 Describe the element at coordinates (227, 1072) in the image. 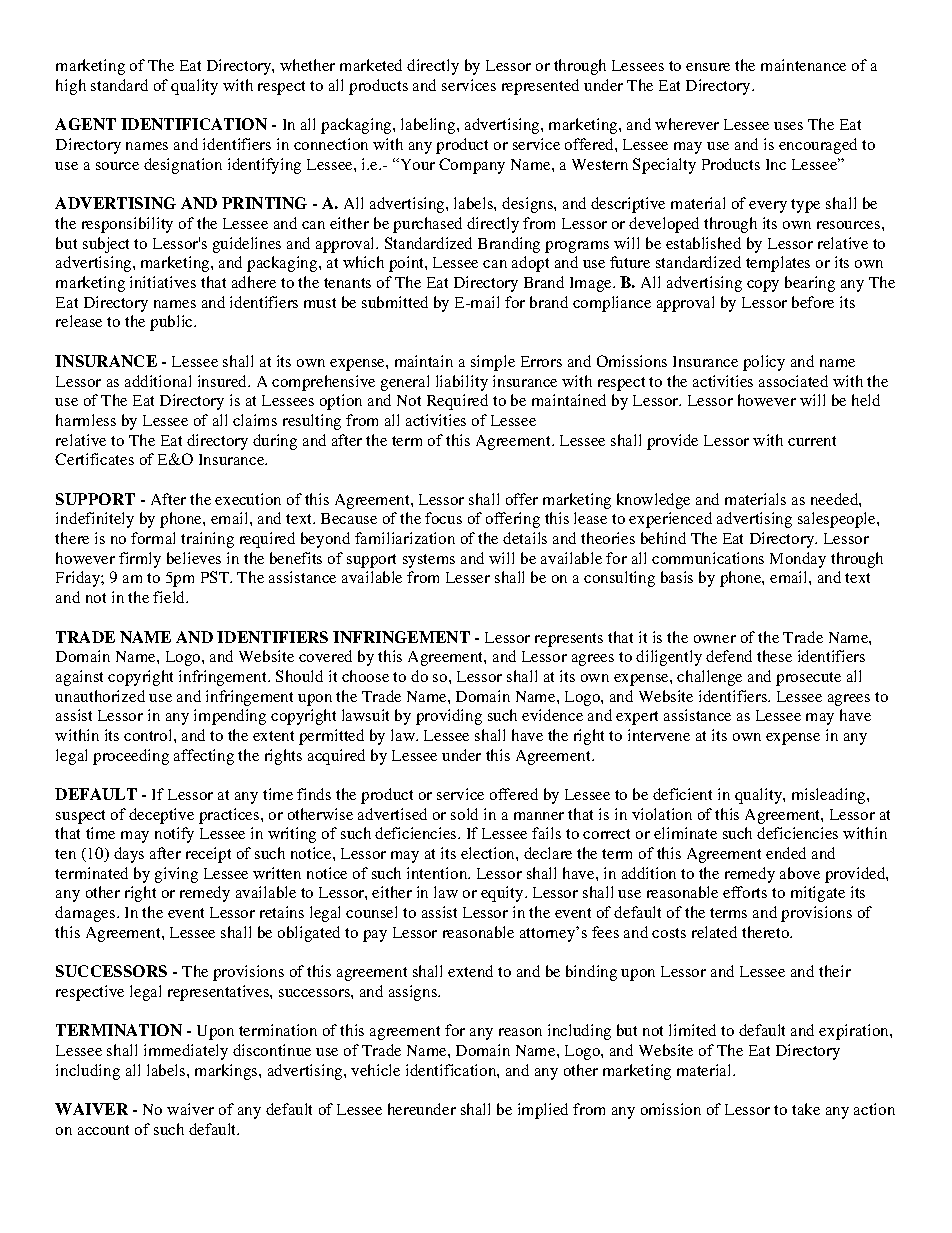

I see `markings` at that location.
